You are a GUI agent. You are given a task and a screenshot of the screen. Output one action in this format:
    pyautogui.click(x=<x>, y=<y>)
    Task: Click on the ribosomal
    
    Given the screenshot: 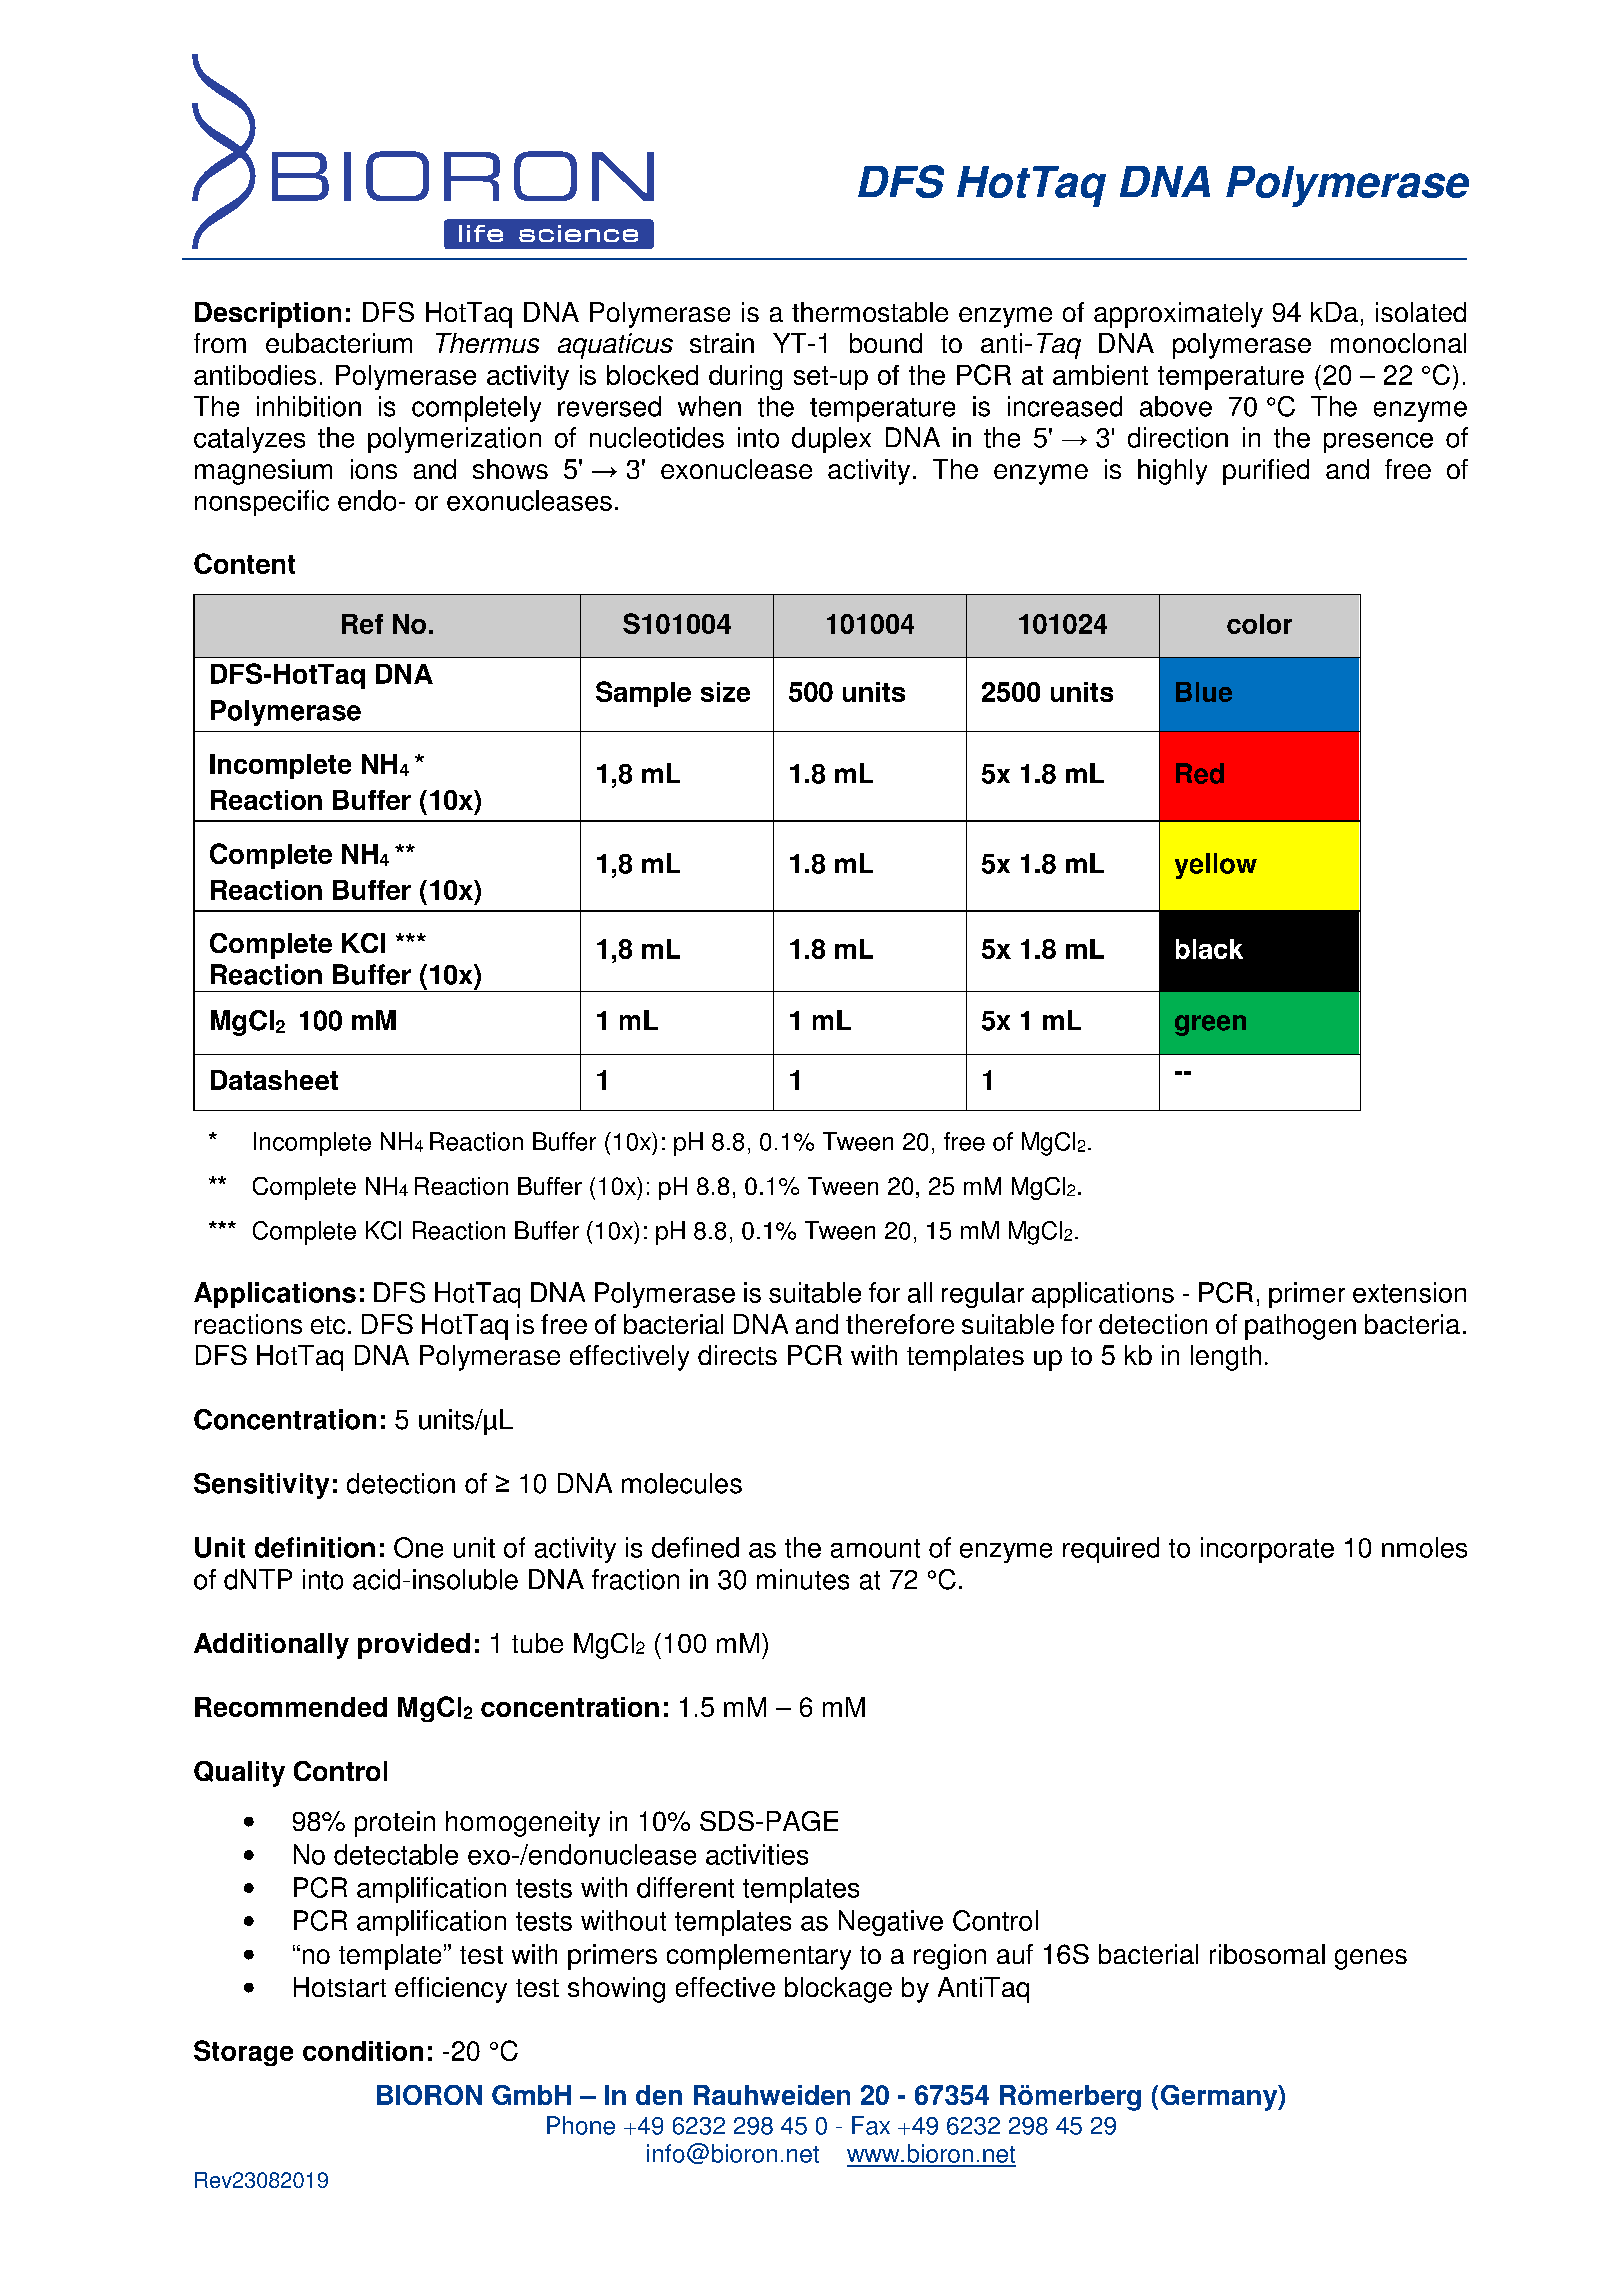 What is the action you would take?
    pyautogui.click(x=1267, y=1954)
